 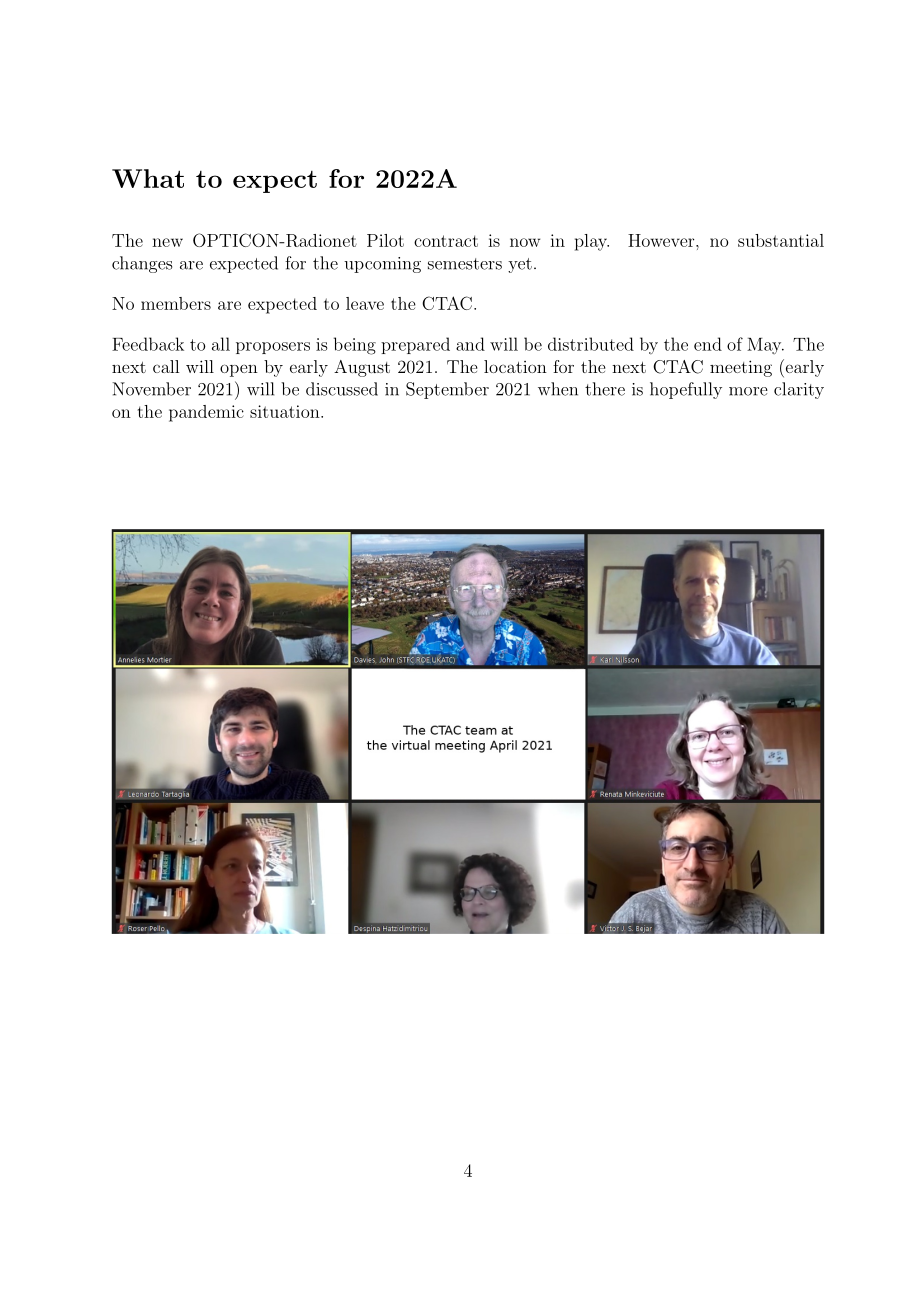 I want to click on However, so click(x=661, y=240).
